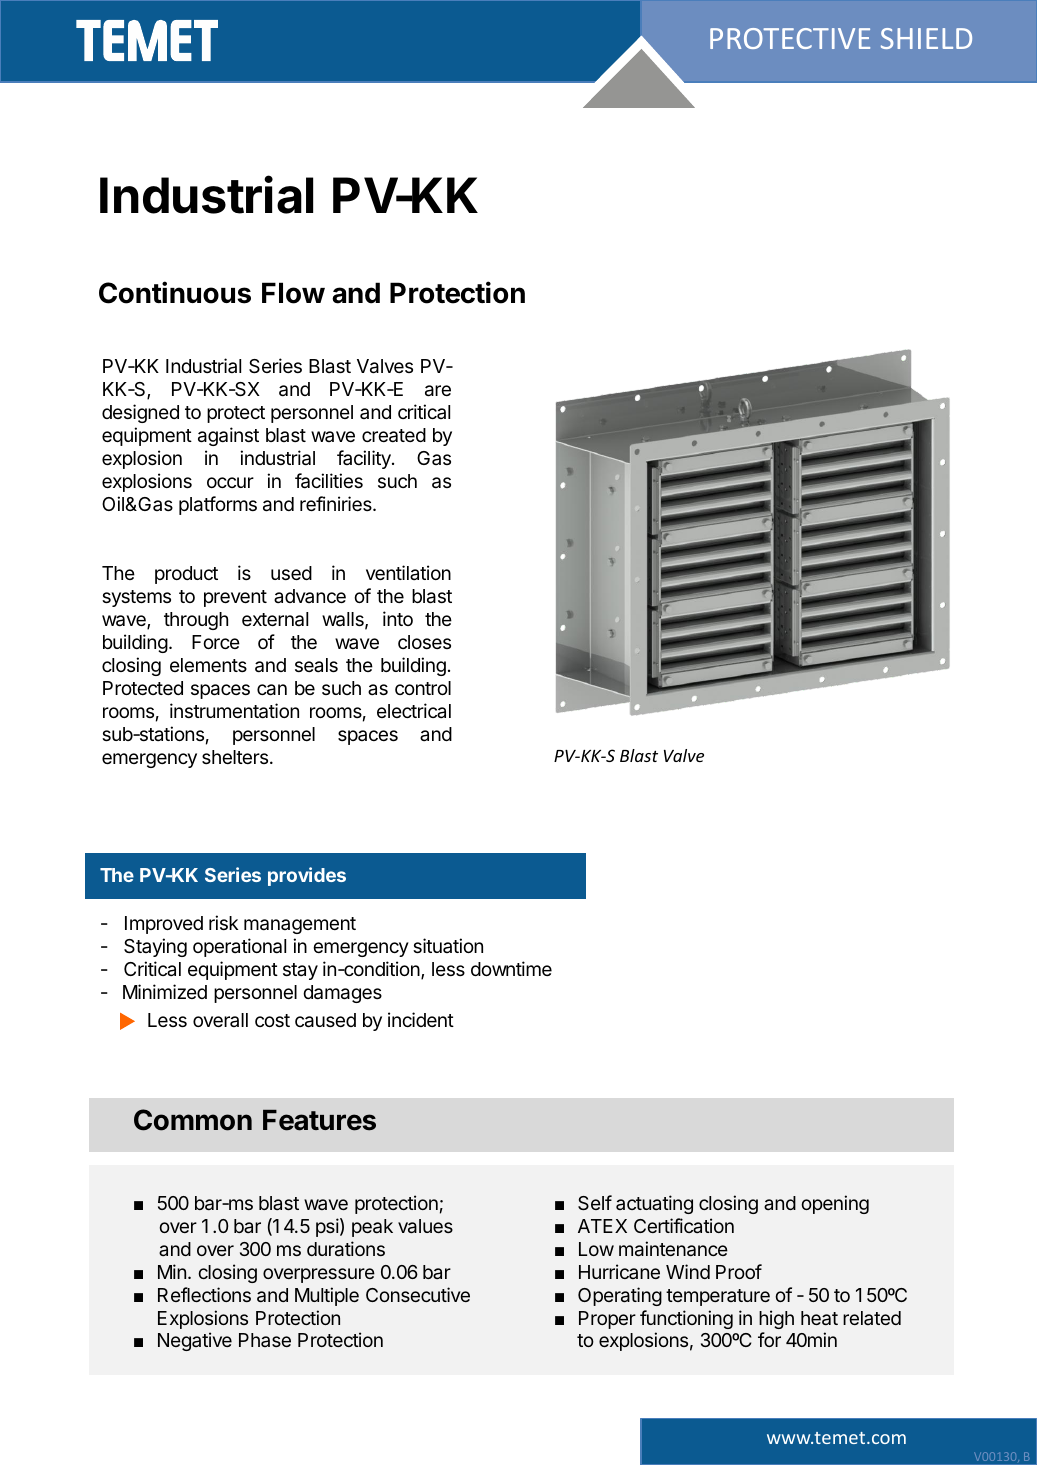  What do you see at coordinates (394, 435) in the page?
I see `created` at bounding box center [394, 435].
